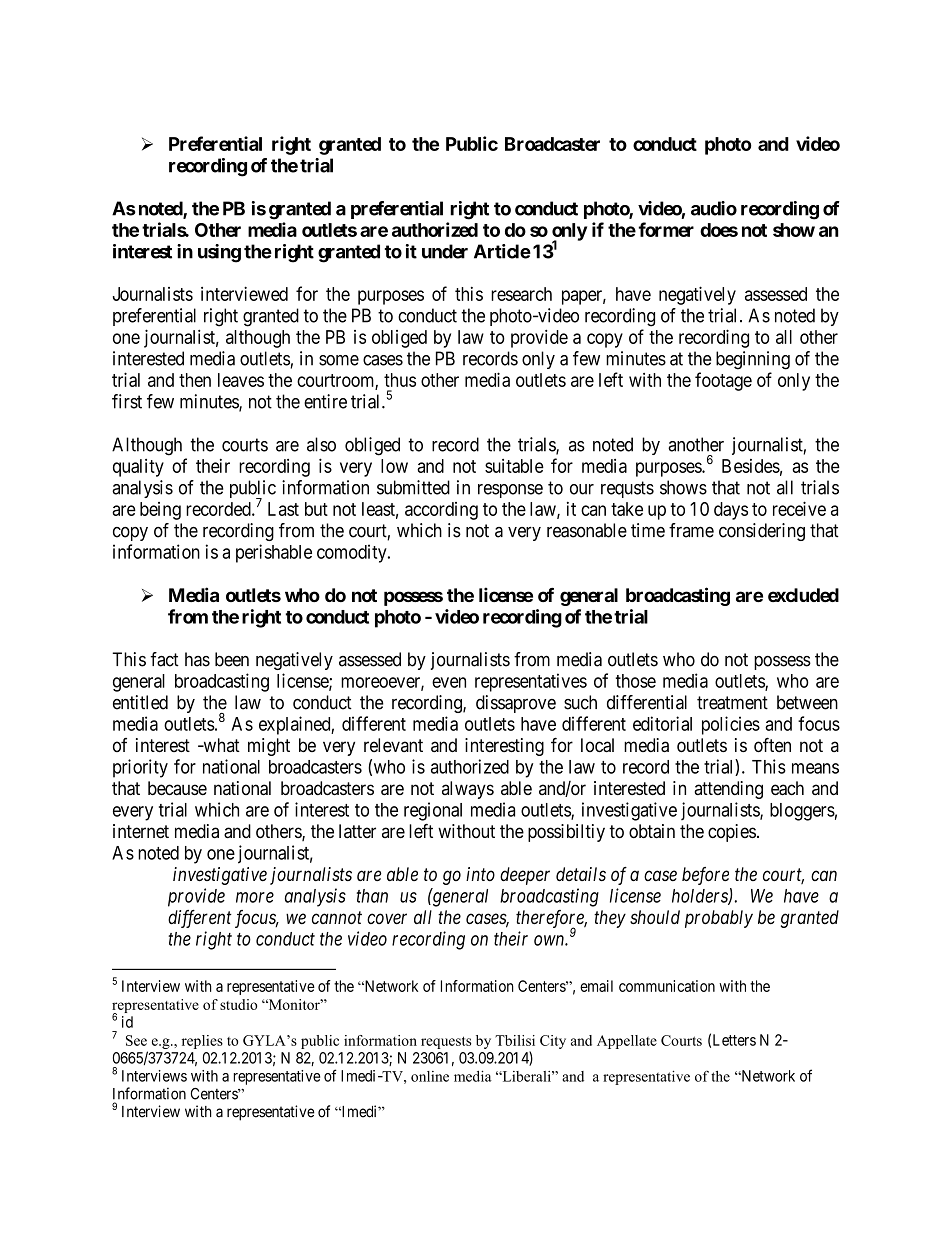 This screenshot has height=1233, width=952. Describe the element at coordinates (445, 251) in the screenshot. I see `under` at that location.
